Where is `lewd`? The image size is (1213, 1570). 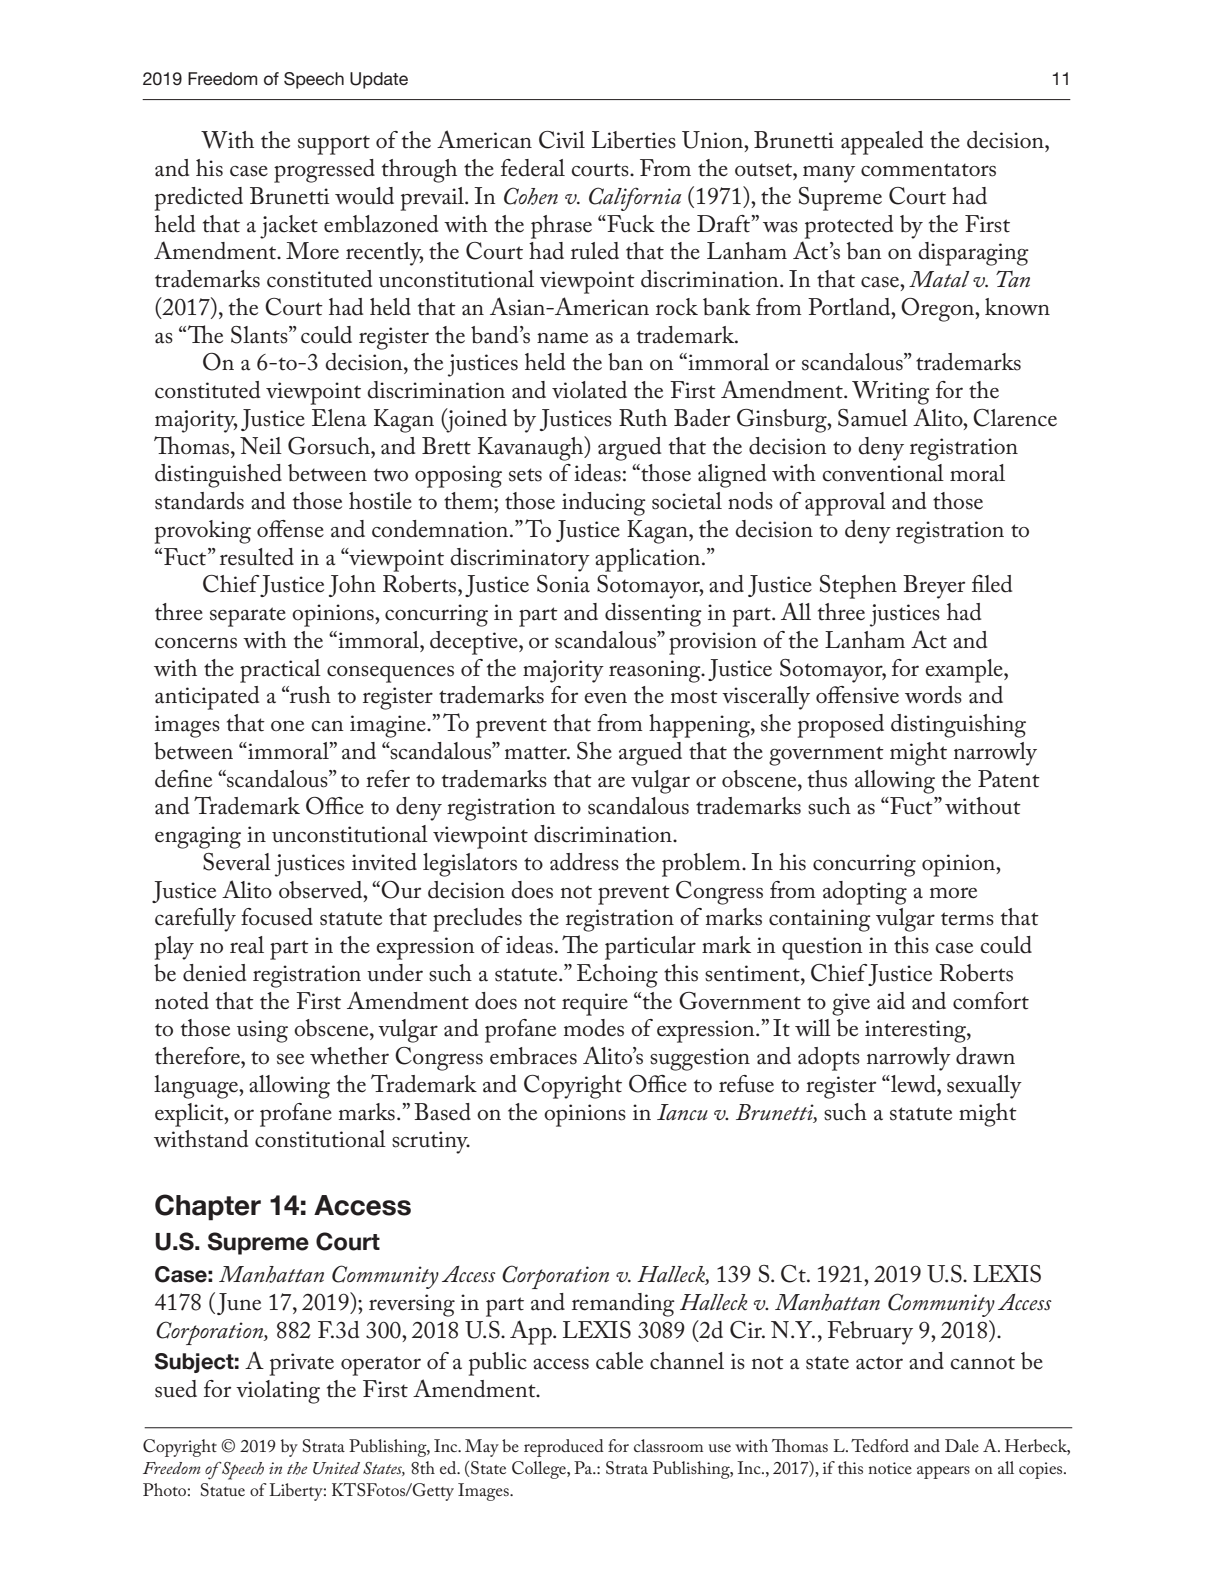
lewd is located at coordinates (913, 1084).
